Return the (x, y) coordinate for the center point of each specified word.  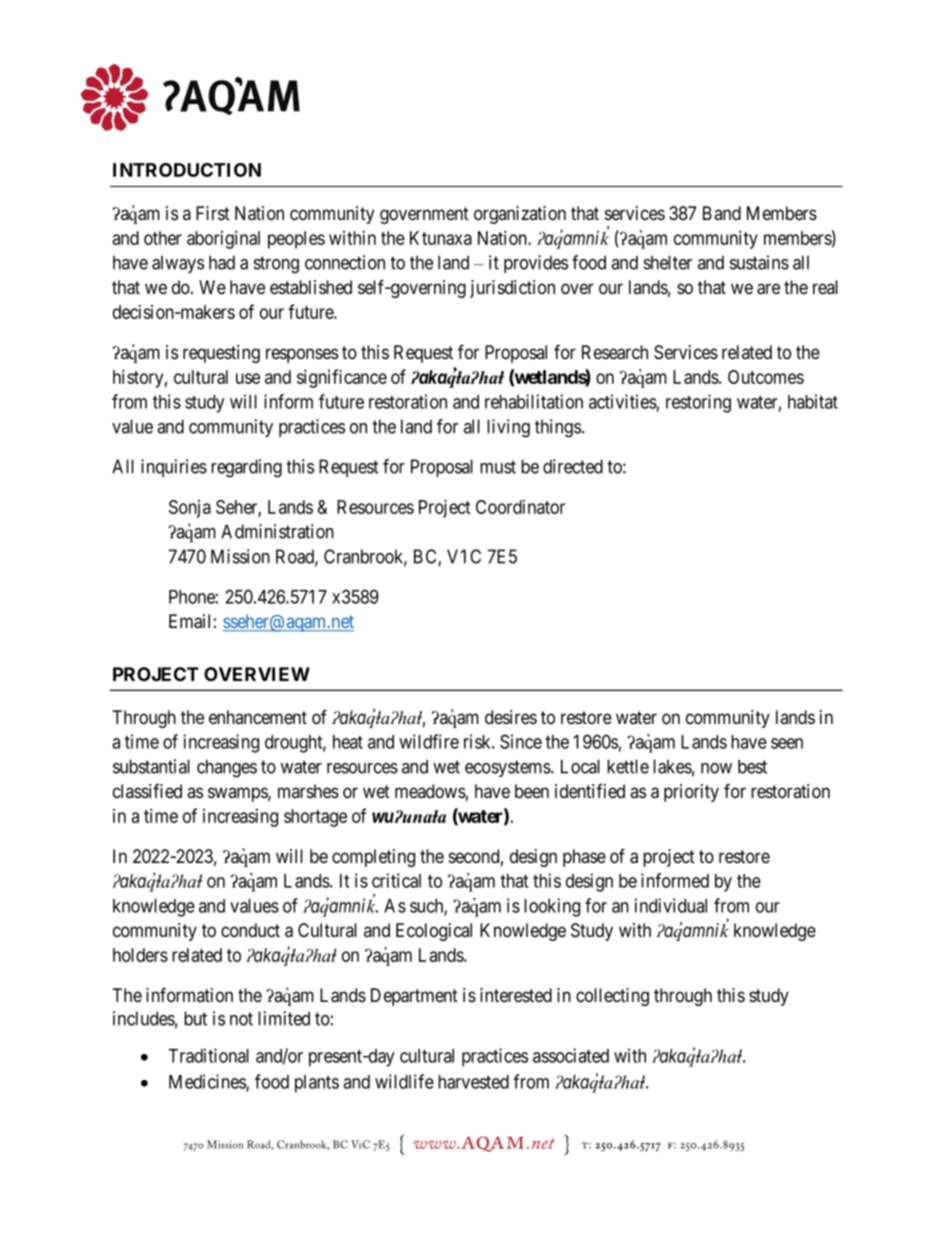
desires (511, 717)
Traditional (208, 1055)
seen (787, 743)
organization (520, 215)
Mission (240, 556)
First (213, 213)
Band (722, 213)
